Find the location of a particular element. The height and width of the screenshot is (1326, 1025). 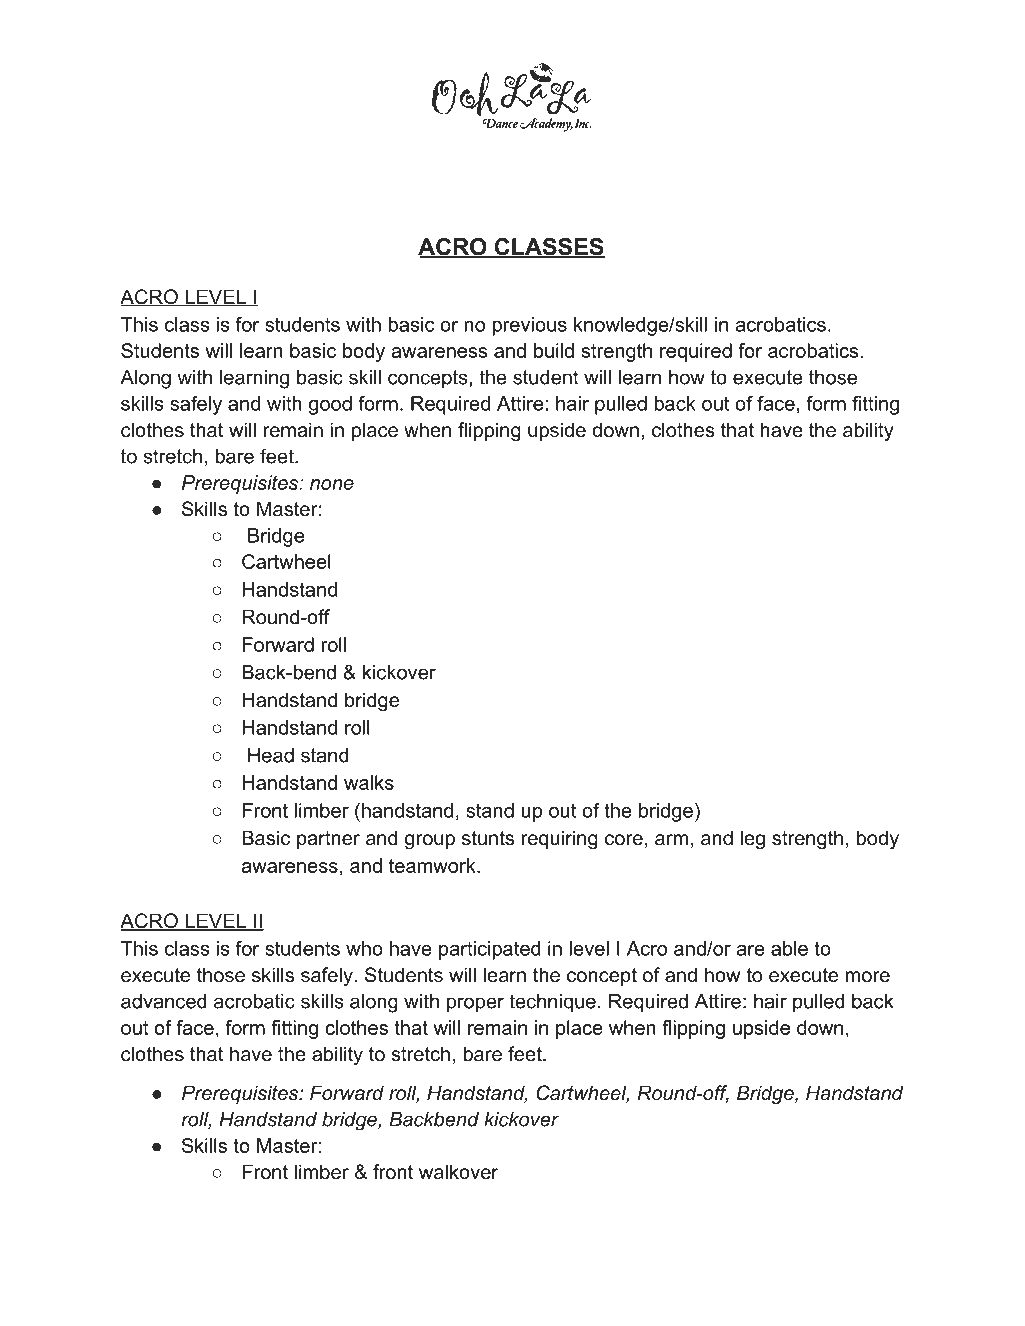

build is located at coordinates (554, 350).
